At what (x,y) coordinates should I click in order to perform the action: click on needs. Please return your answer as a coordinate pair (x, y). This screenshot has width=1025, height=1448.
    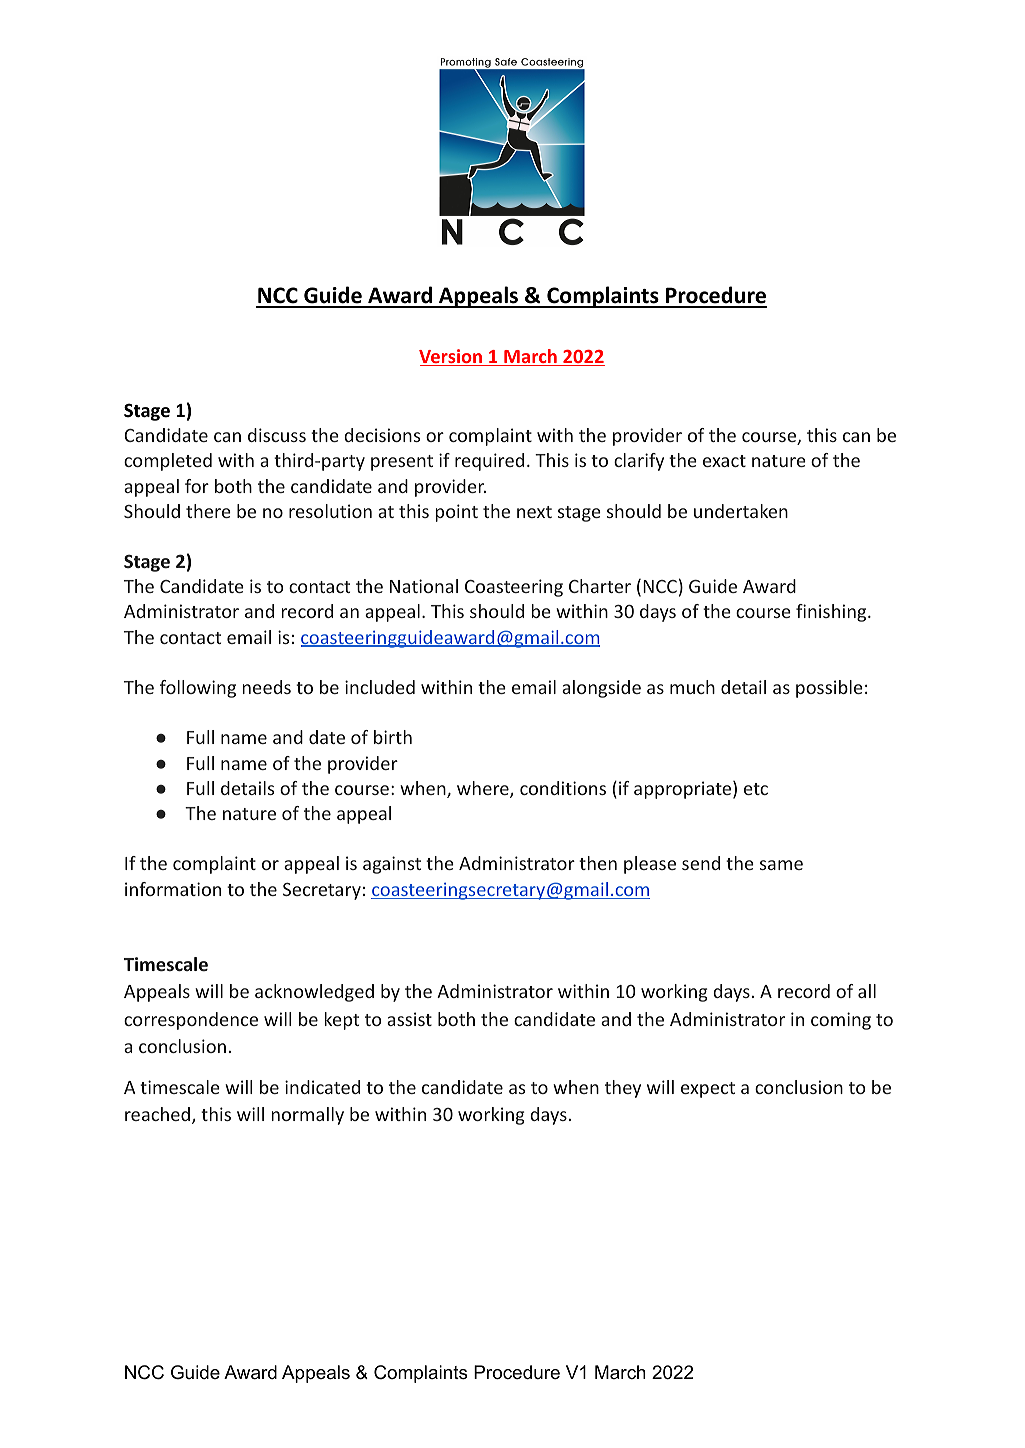
    Looking at the image, I should click on (266, 687).
